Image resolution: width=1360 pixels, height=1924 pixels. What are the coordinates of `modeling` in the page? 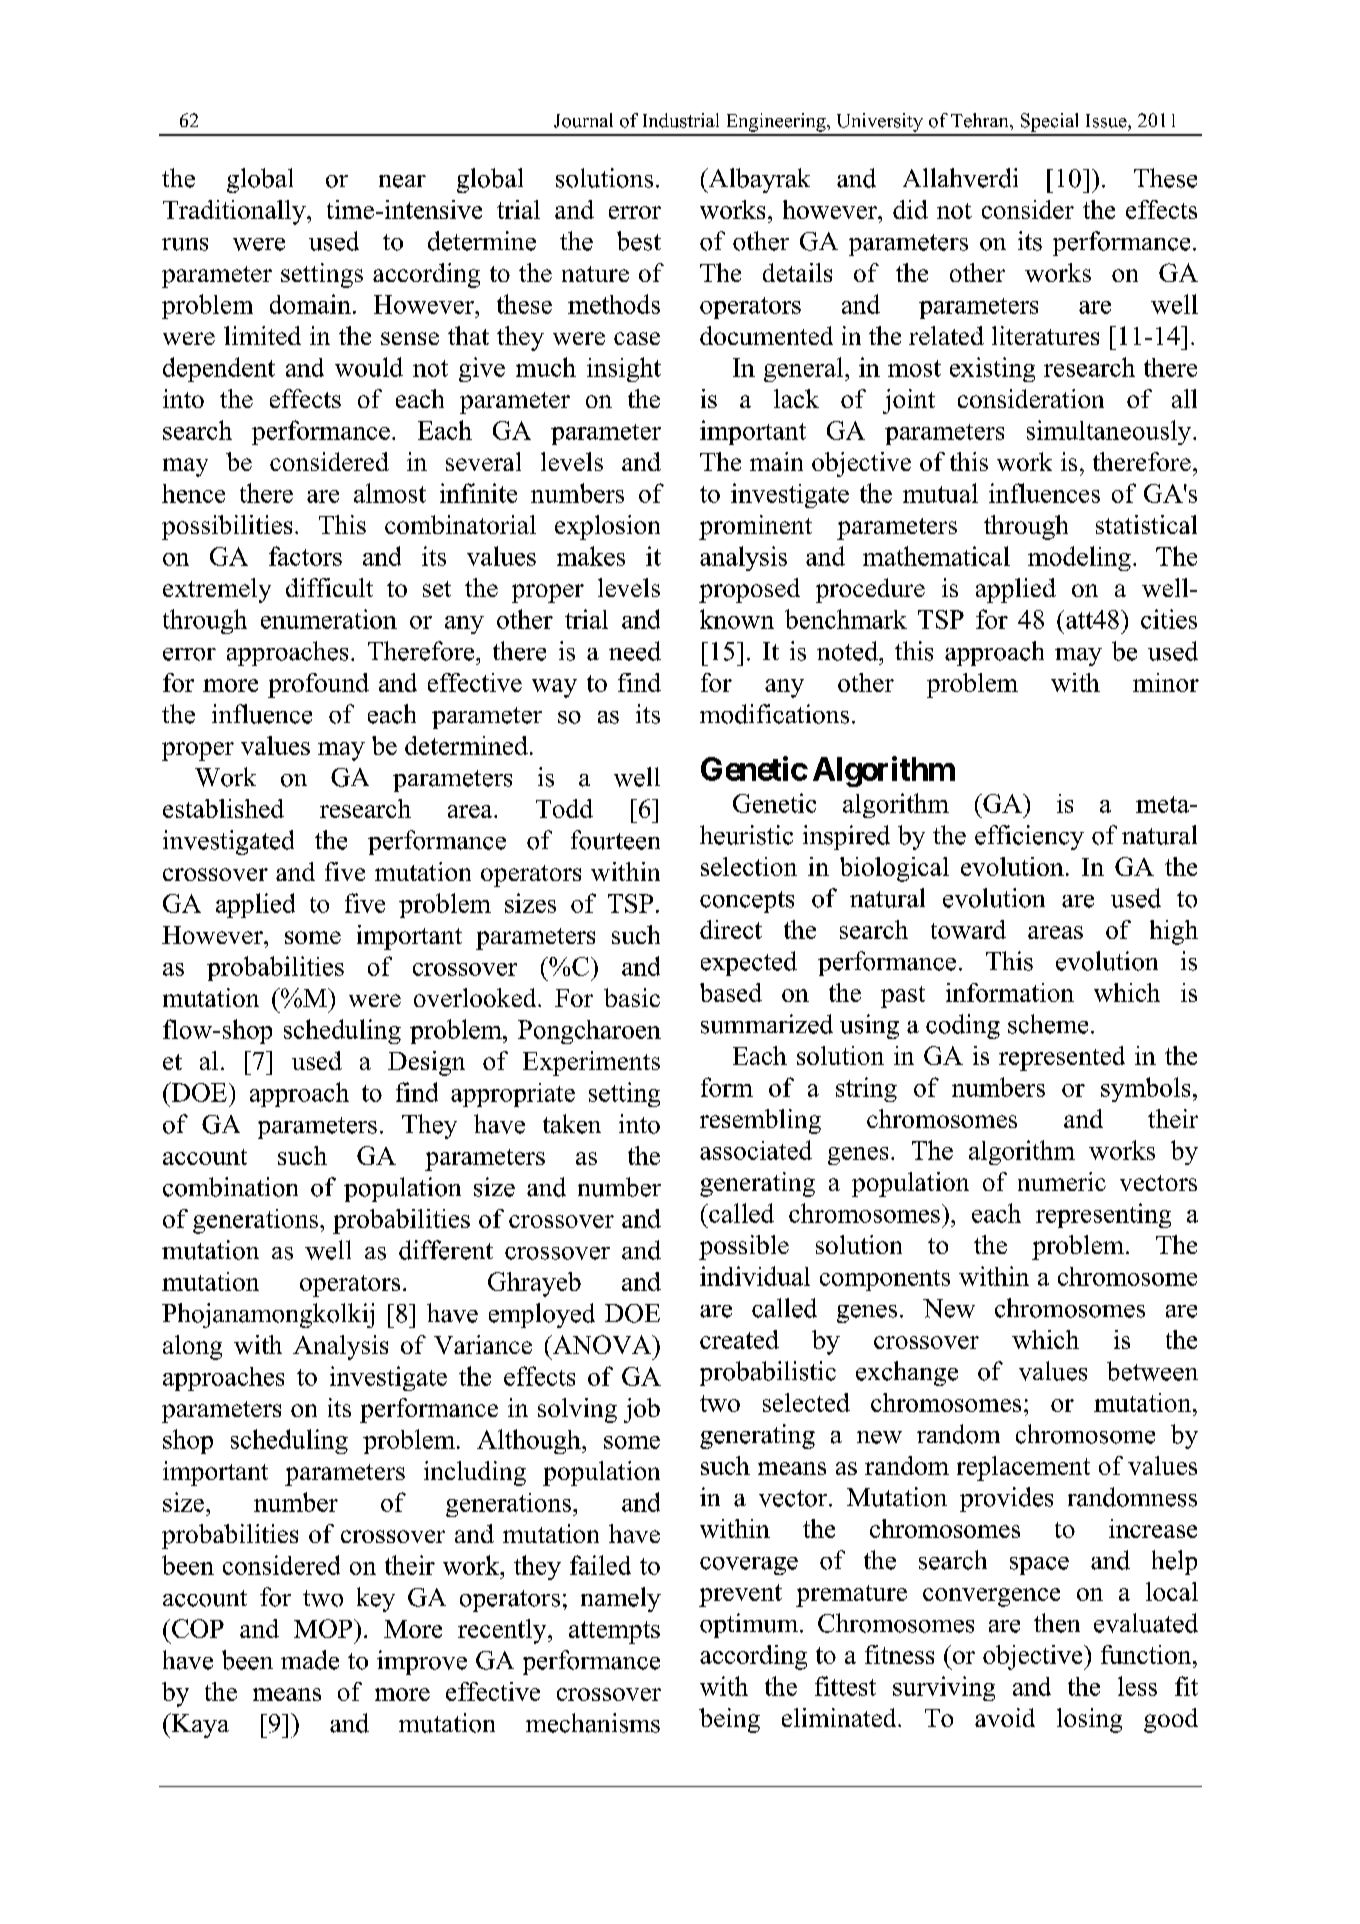 It's located at (1079, 558).
